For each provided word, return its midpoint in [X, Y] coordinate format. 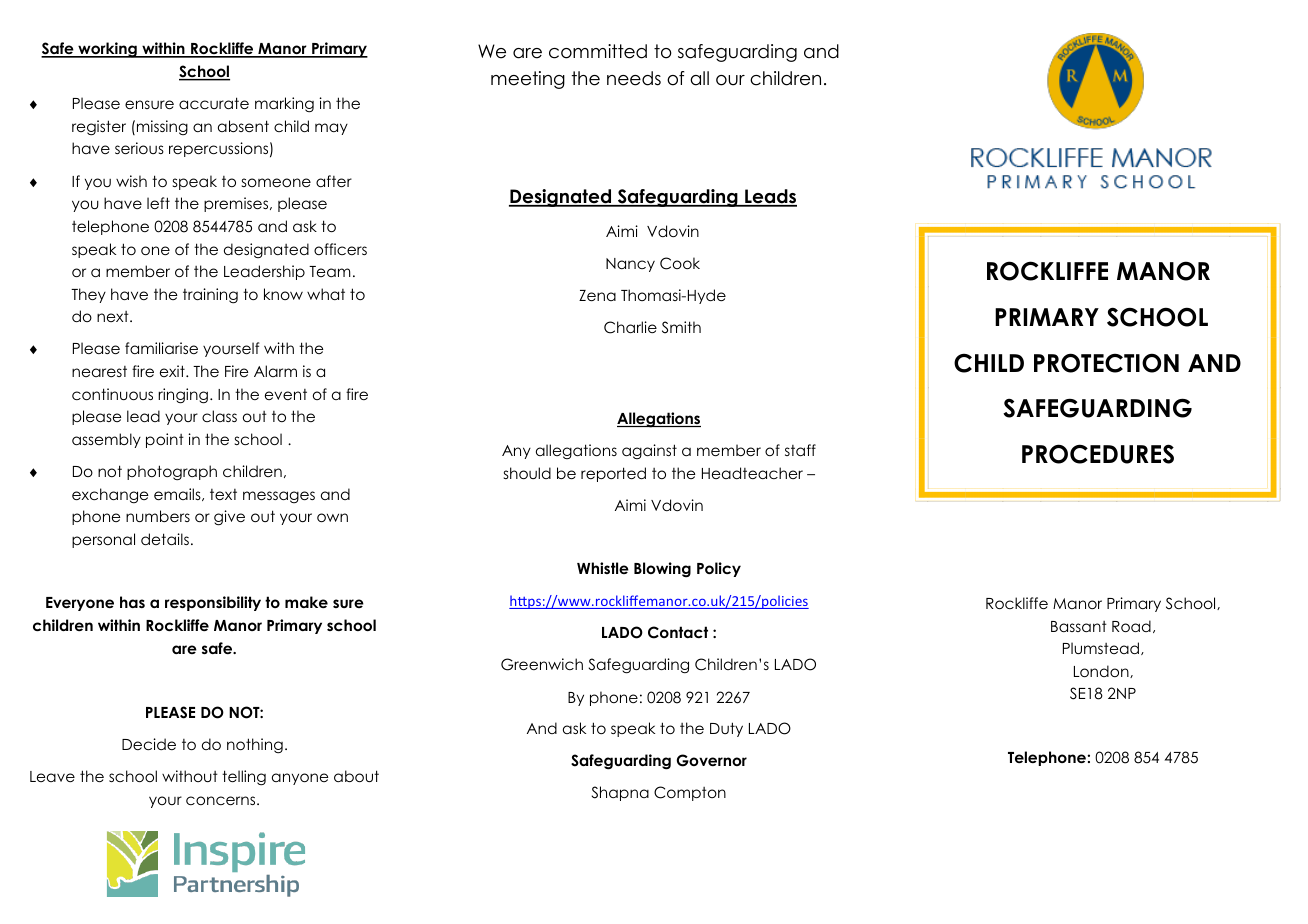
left [158, 203]
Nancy [630, 265]
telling [244, 778]
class [219, 416]
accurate [214, 103]
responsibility [213, 603]
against [649, 451]
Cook [680, 263]
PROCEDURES [1098, 454]
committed [598, 51]
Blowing [662, 570]
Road [1131, 626]
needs [634, 78]
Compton [690, 793]
